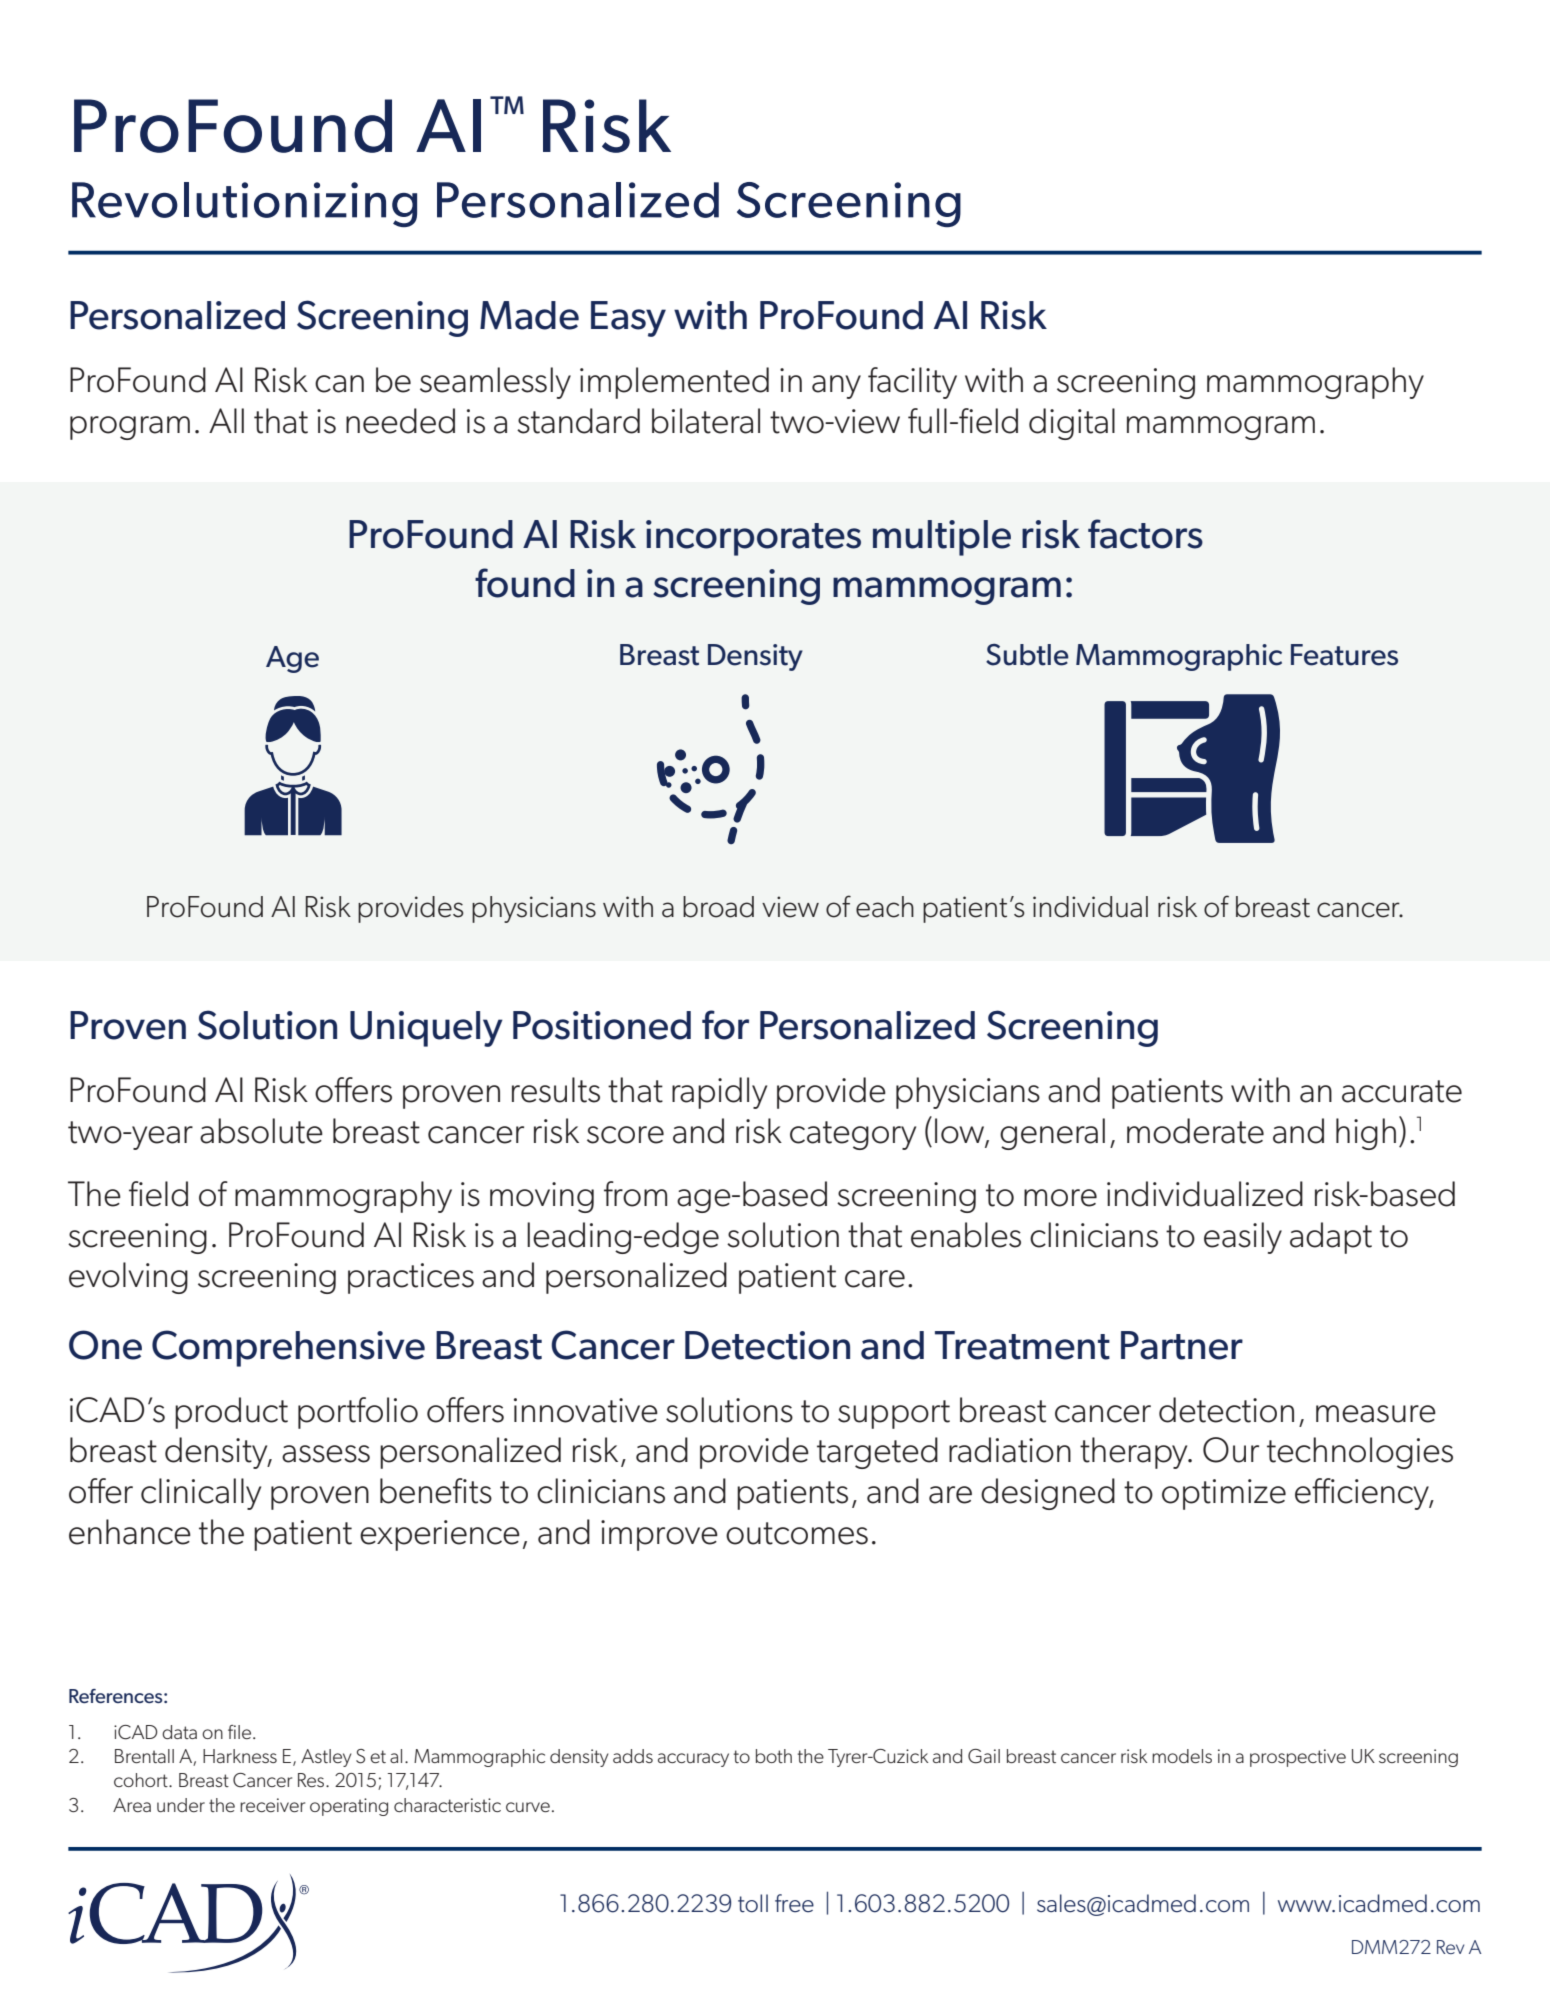 The width and height of the screenshot is (1550, 2006). Describe the element at coordinates (1195, 1131) in the screenshot. I see `moderate` at that location.
